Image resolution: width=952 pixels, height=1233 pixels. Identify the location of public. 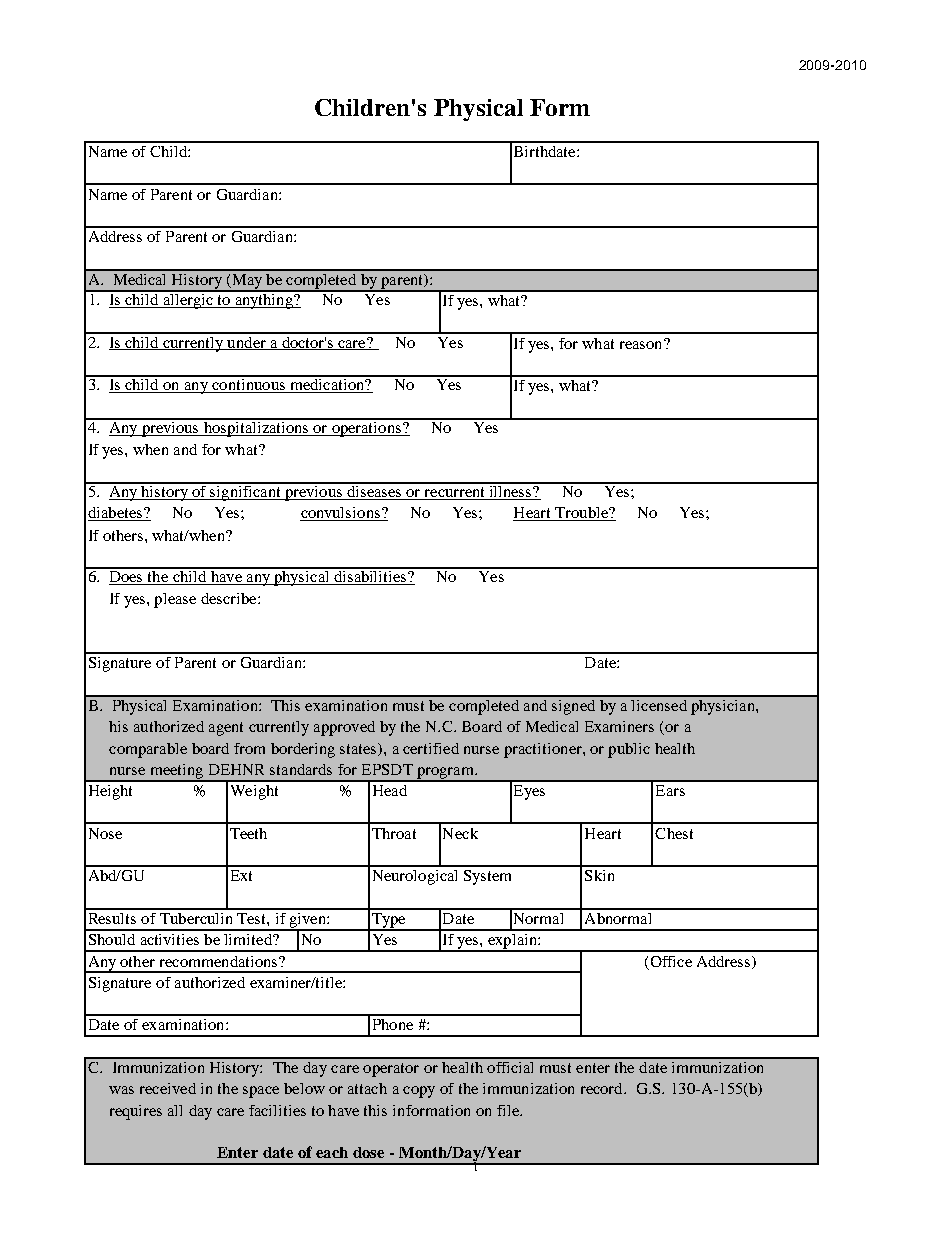
(629, 750).
